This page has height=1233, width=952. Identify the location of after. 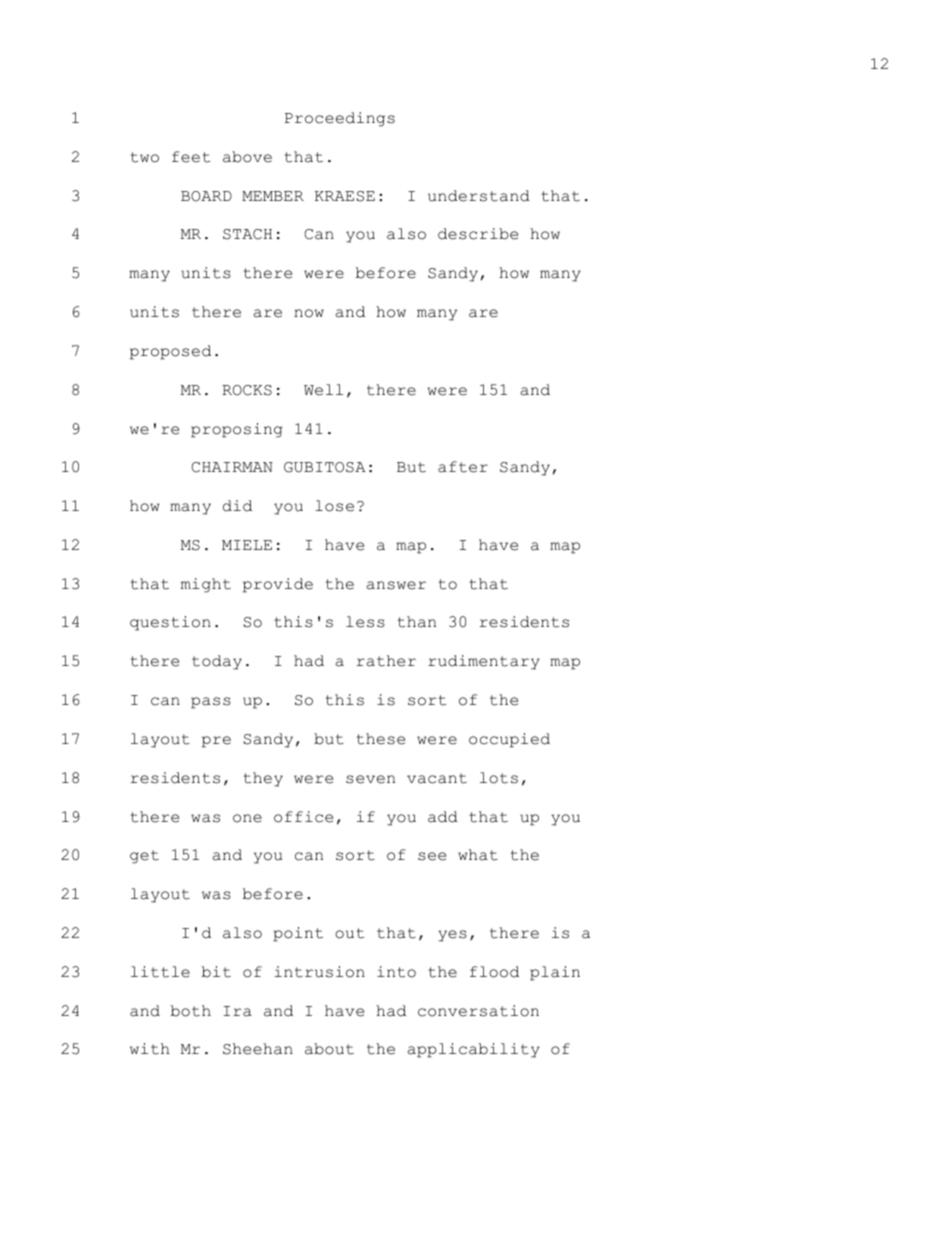
(463, 467).
